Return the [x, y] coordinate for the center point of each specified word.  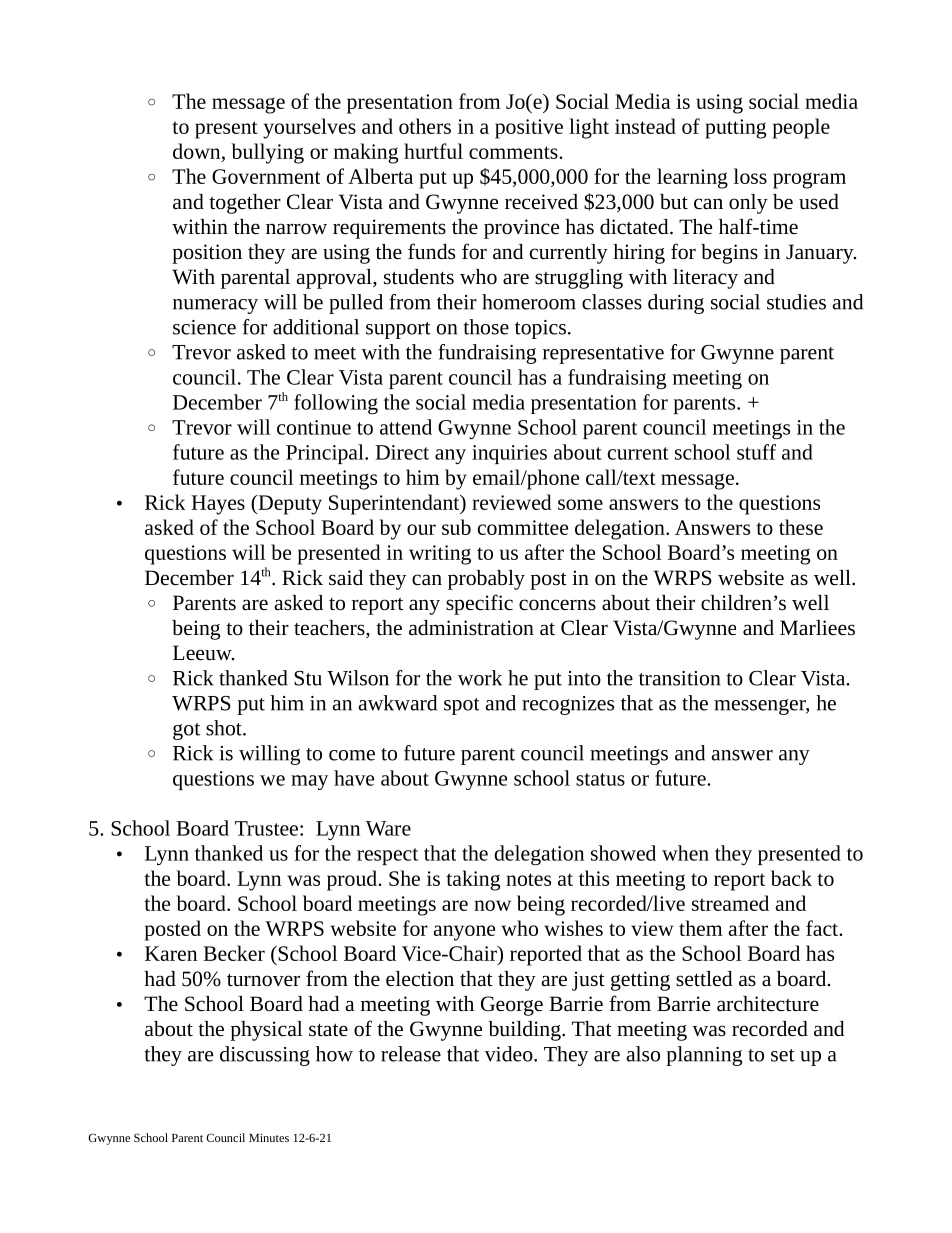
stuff [756, 452]
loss [750, 176]
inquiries [509, 454]
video [510, 1054]
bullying [268, 153]
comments [514, 152]
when [685, 853]
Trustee [266, 828]
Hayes [218, 505]
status [600, 779]
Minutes [269, 1138]
